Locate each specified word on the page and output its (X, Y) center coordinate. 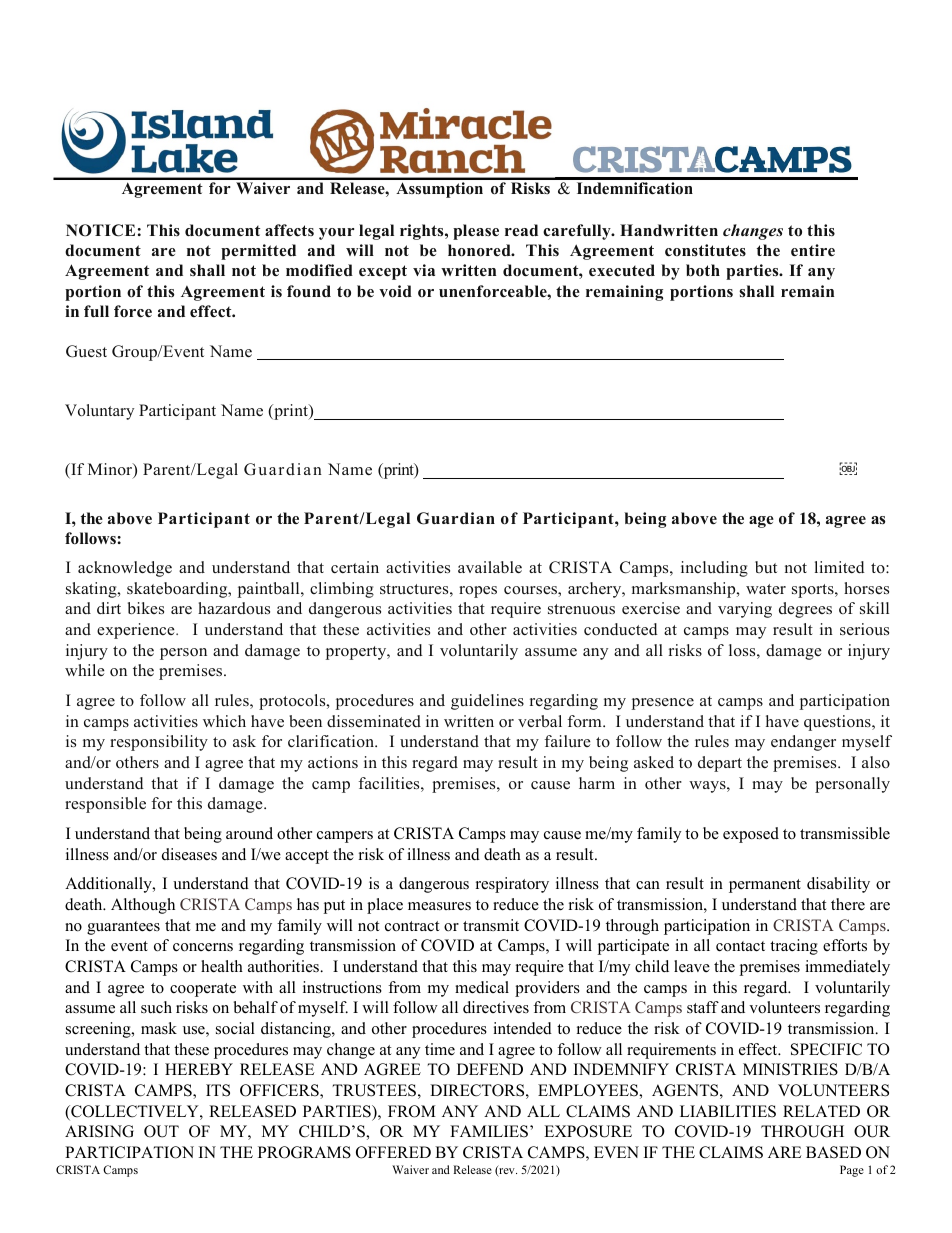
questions (838, 723)
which (224, 721)
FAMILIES (489, 1131)
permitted (258, 252)
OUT (161, 1131)
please (476, 232)
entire (813, 250)
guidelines (487, 702)
